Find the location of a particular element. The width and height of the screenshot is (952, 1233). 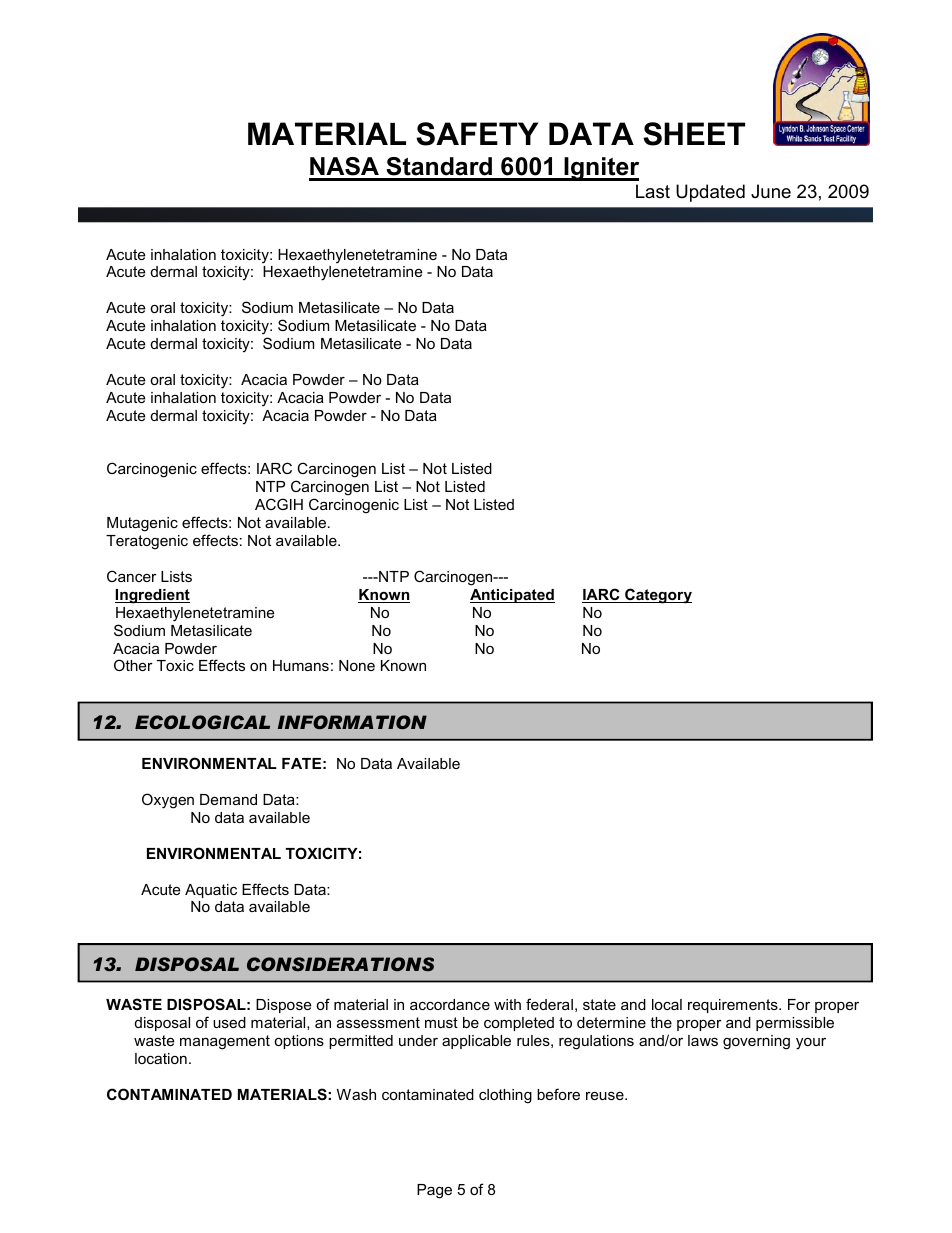

Category is located at coordinates (657, 596).
